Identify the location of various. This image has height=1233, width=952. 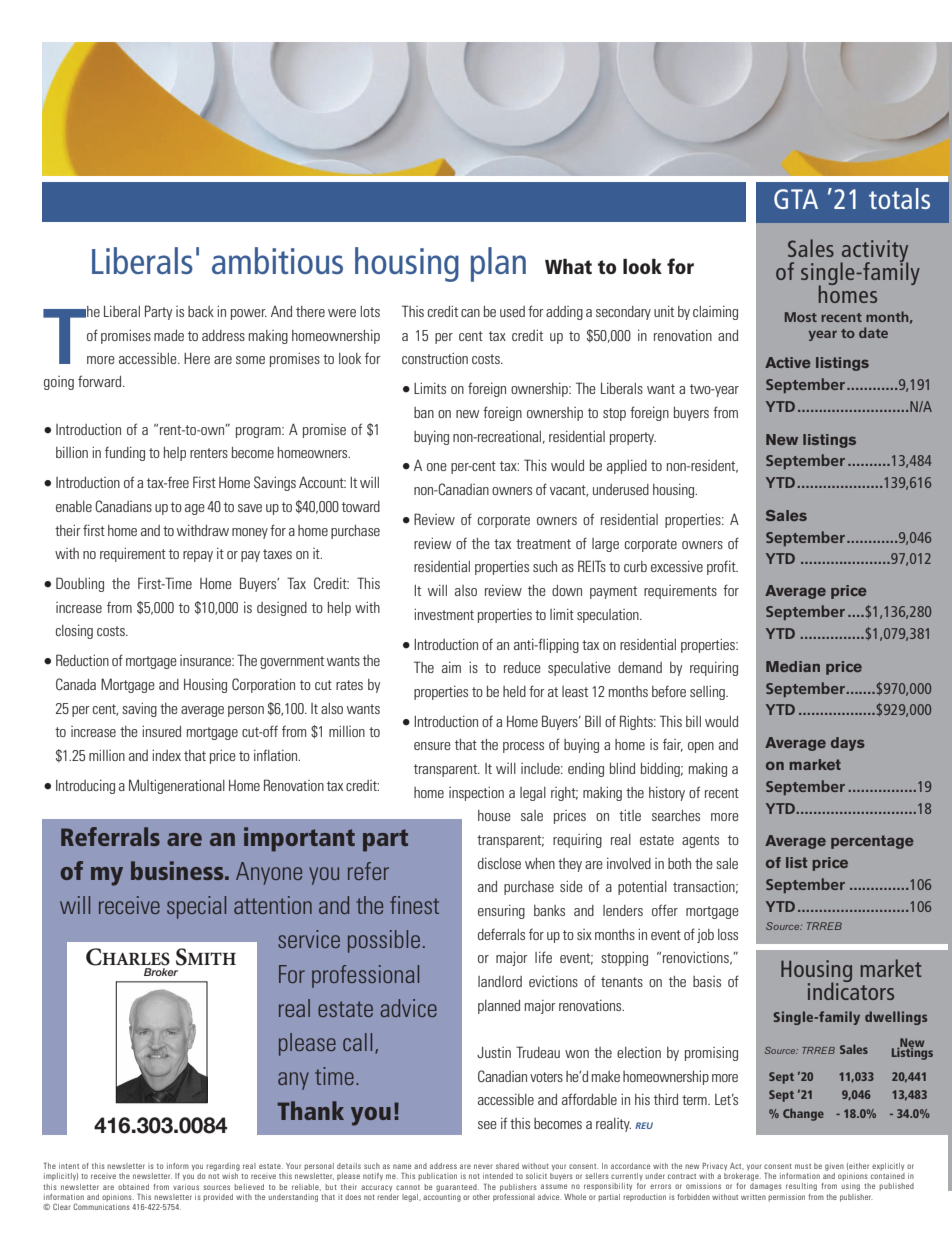
(186, 1187).
